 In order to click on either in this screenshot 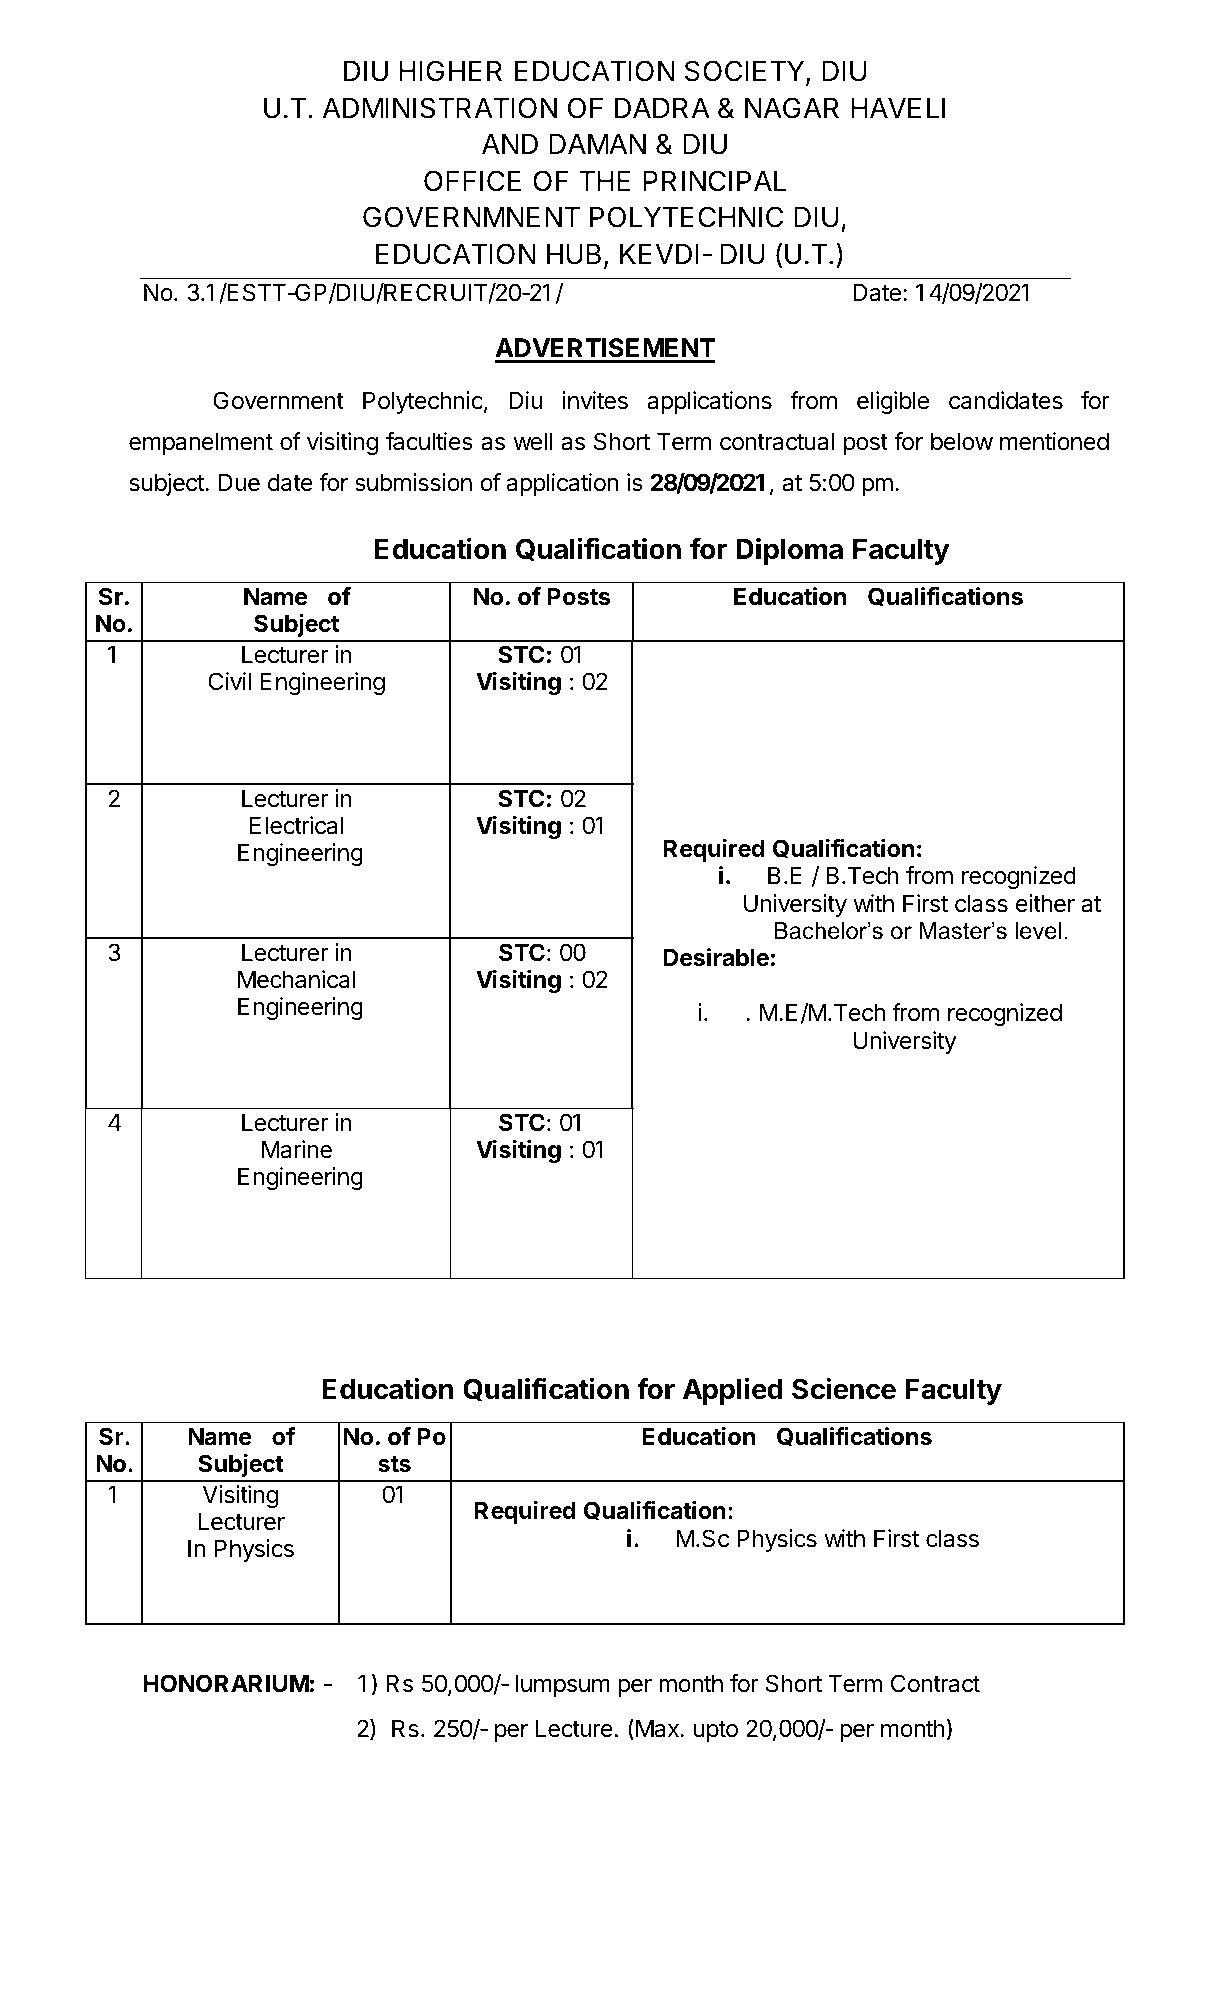, I will do `click(1045, 903)`.
